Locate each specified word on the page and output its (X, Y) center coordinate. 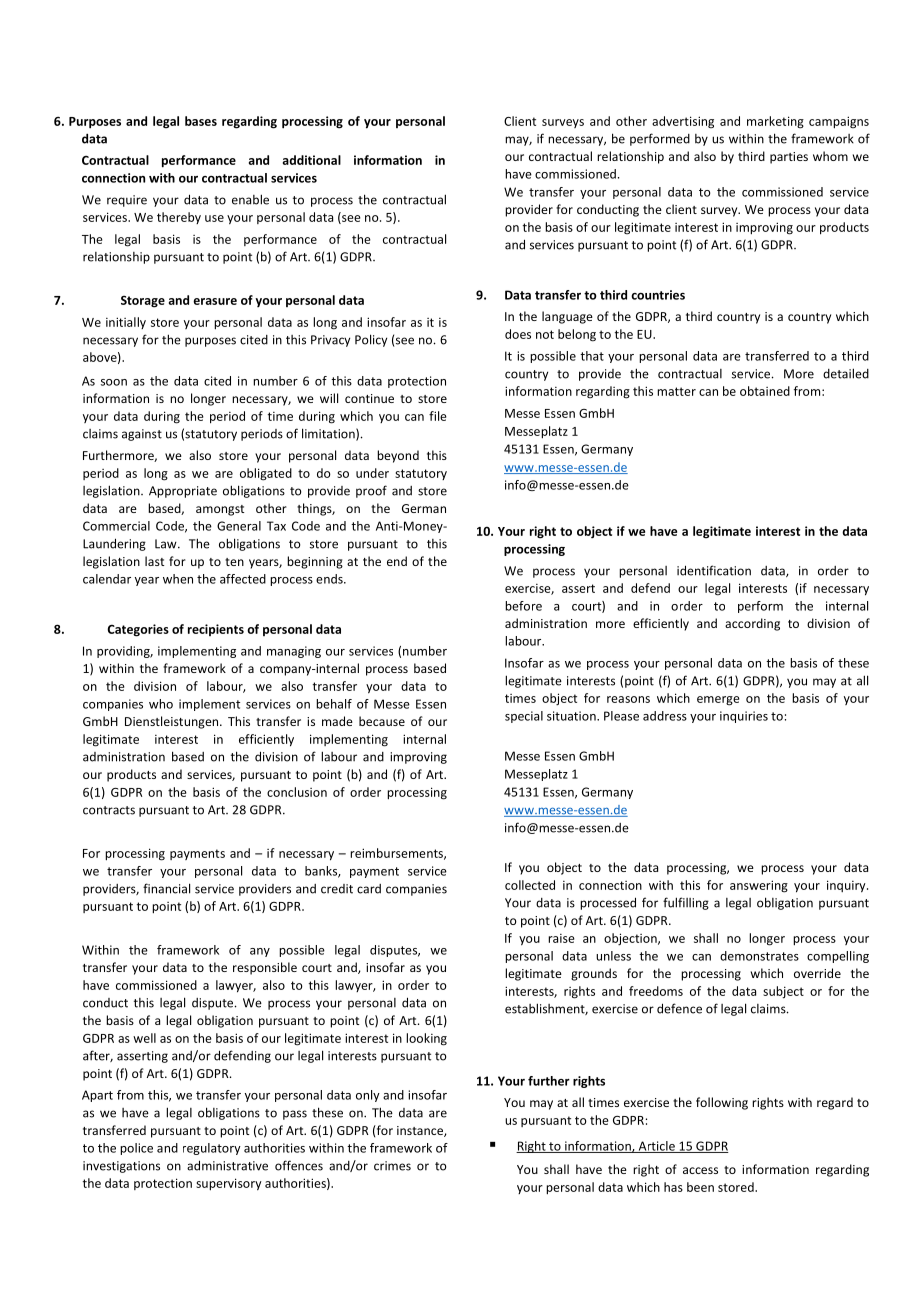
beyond (398, 456)
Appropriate (183, 492)
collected (530, 885)
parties (789, 158)
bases (201, 121)
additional (312, 160)
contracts (109, 810)
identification (714, 570)
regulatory (212, 1149)
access (700, 1170)
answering (759, 886)
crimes (392, 1166)
